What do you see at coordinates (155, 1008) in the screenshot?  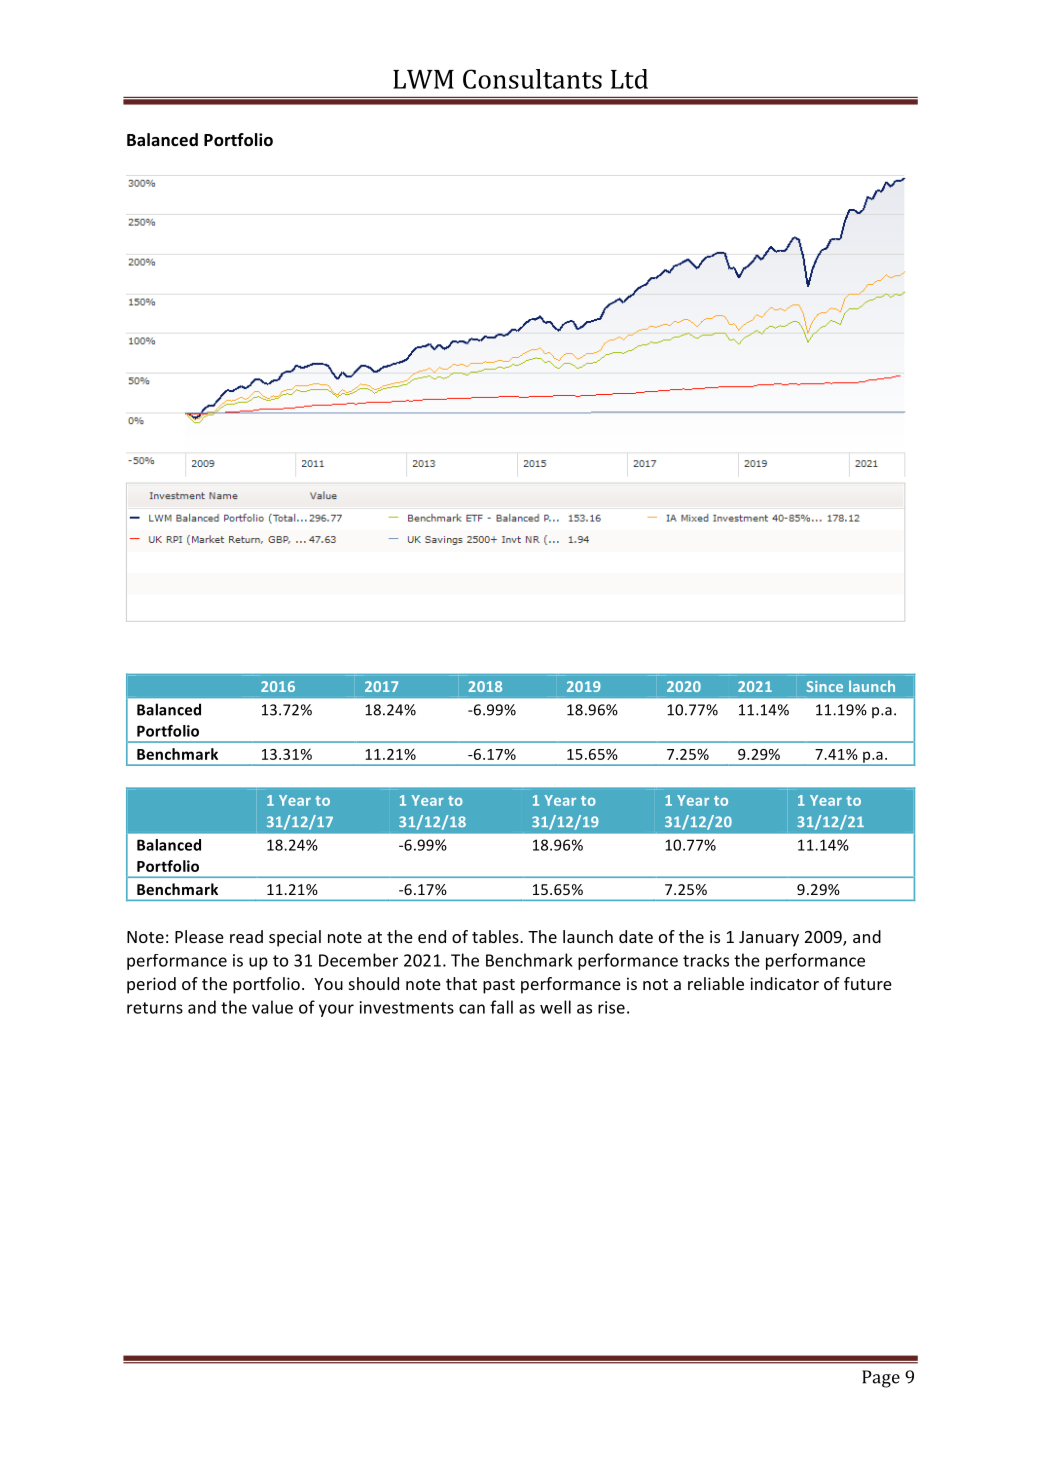 I see `returns` at bounding box center [155, 1008].
